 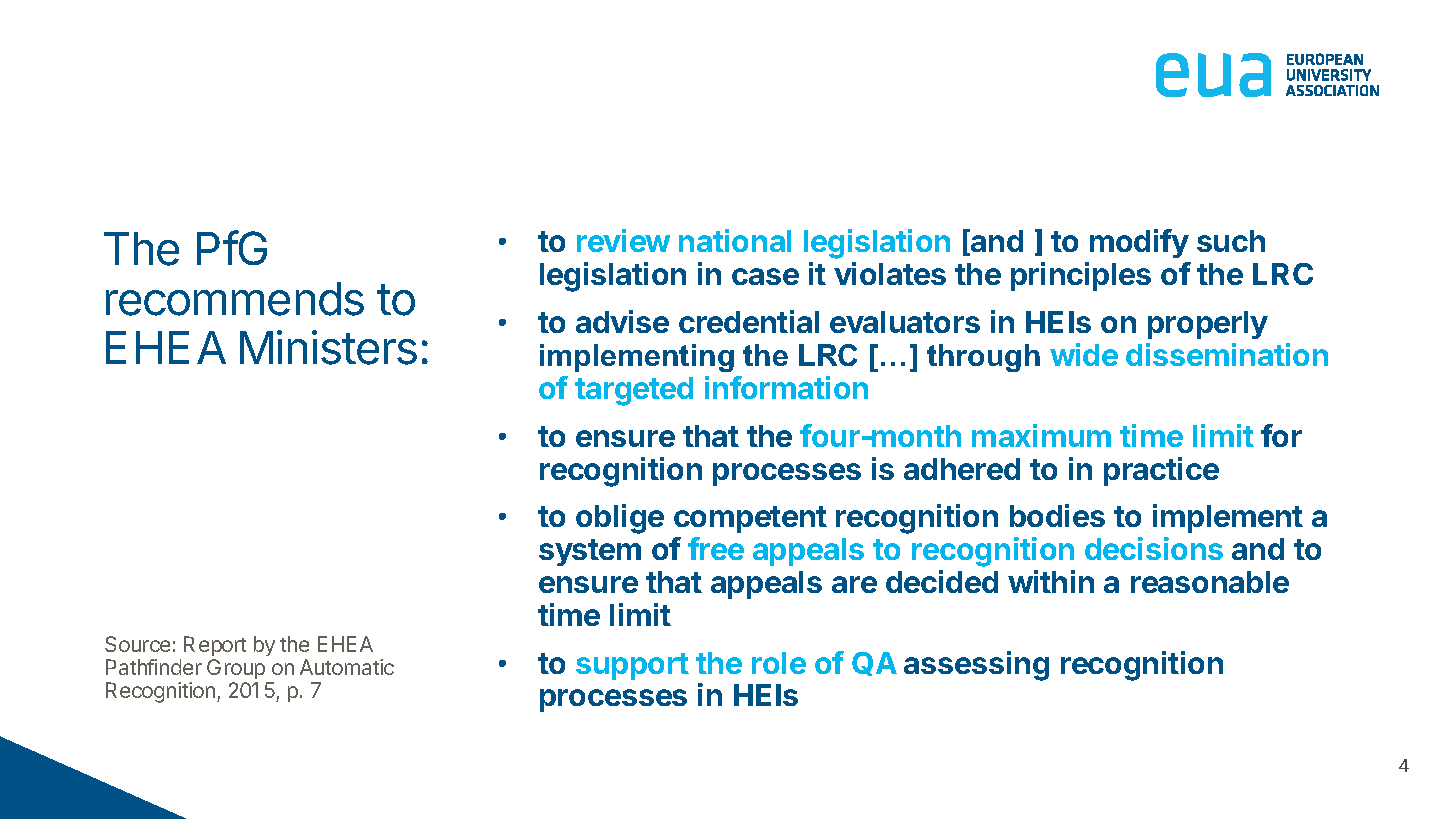 I want to click on national, so click(x=735, y=240).
